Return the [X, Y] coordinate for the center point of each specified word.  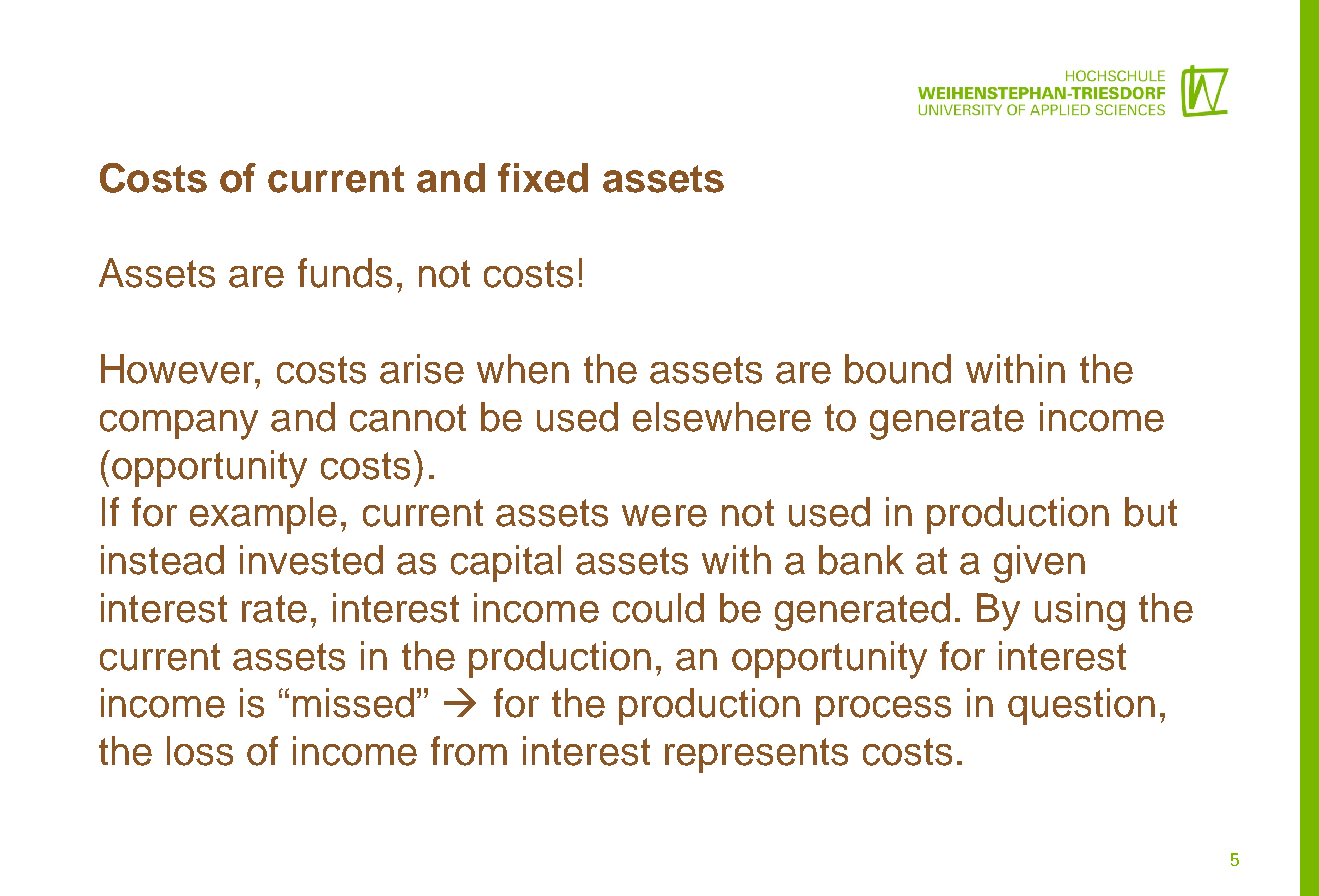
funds [345, 273]
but [1151, 512]
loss [200, 751]
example [263, 515]
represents [756, 755]
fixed [543, 178]
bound [898, 369]
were [664, 516]
